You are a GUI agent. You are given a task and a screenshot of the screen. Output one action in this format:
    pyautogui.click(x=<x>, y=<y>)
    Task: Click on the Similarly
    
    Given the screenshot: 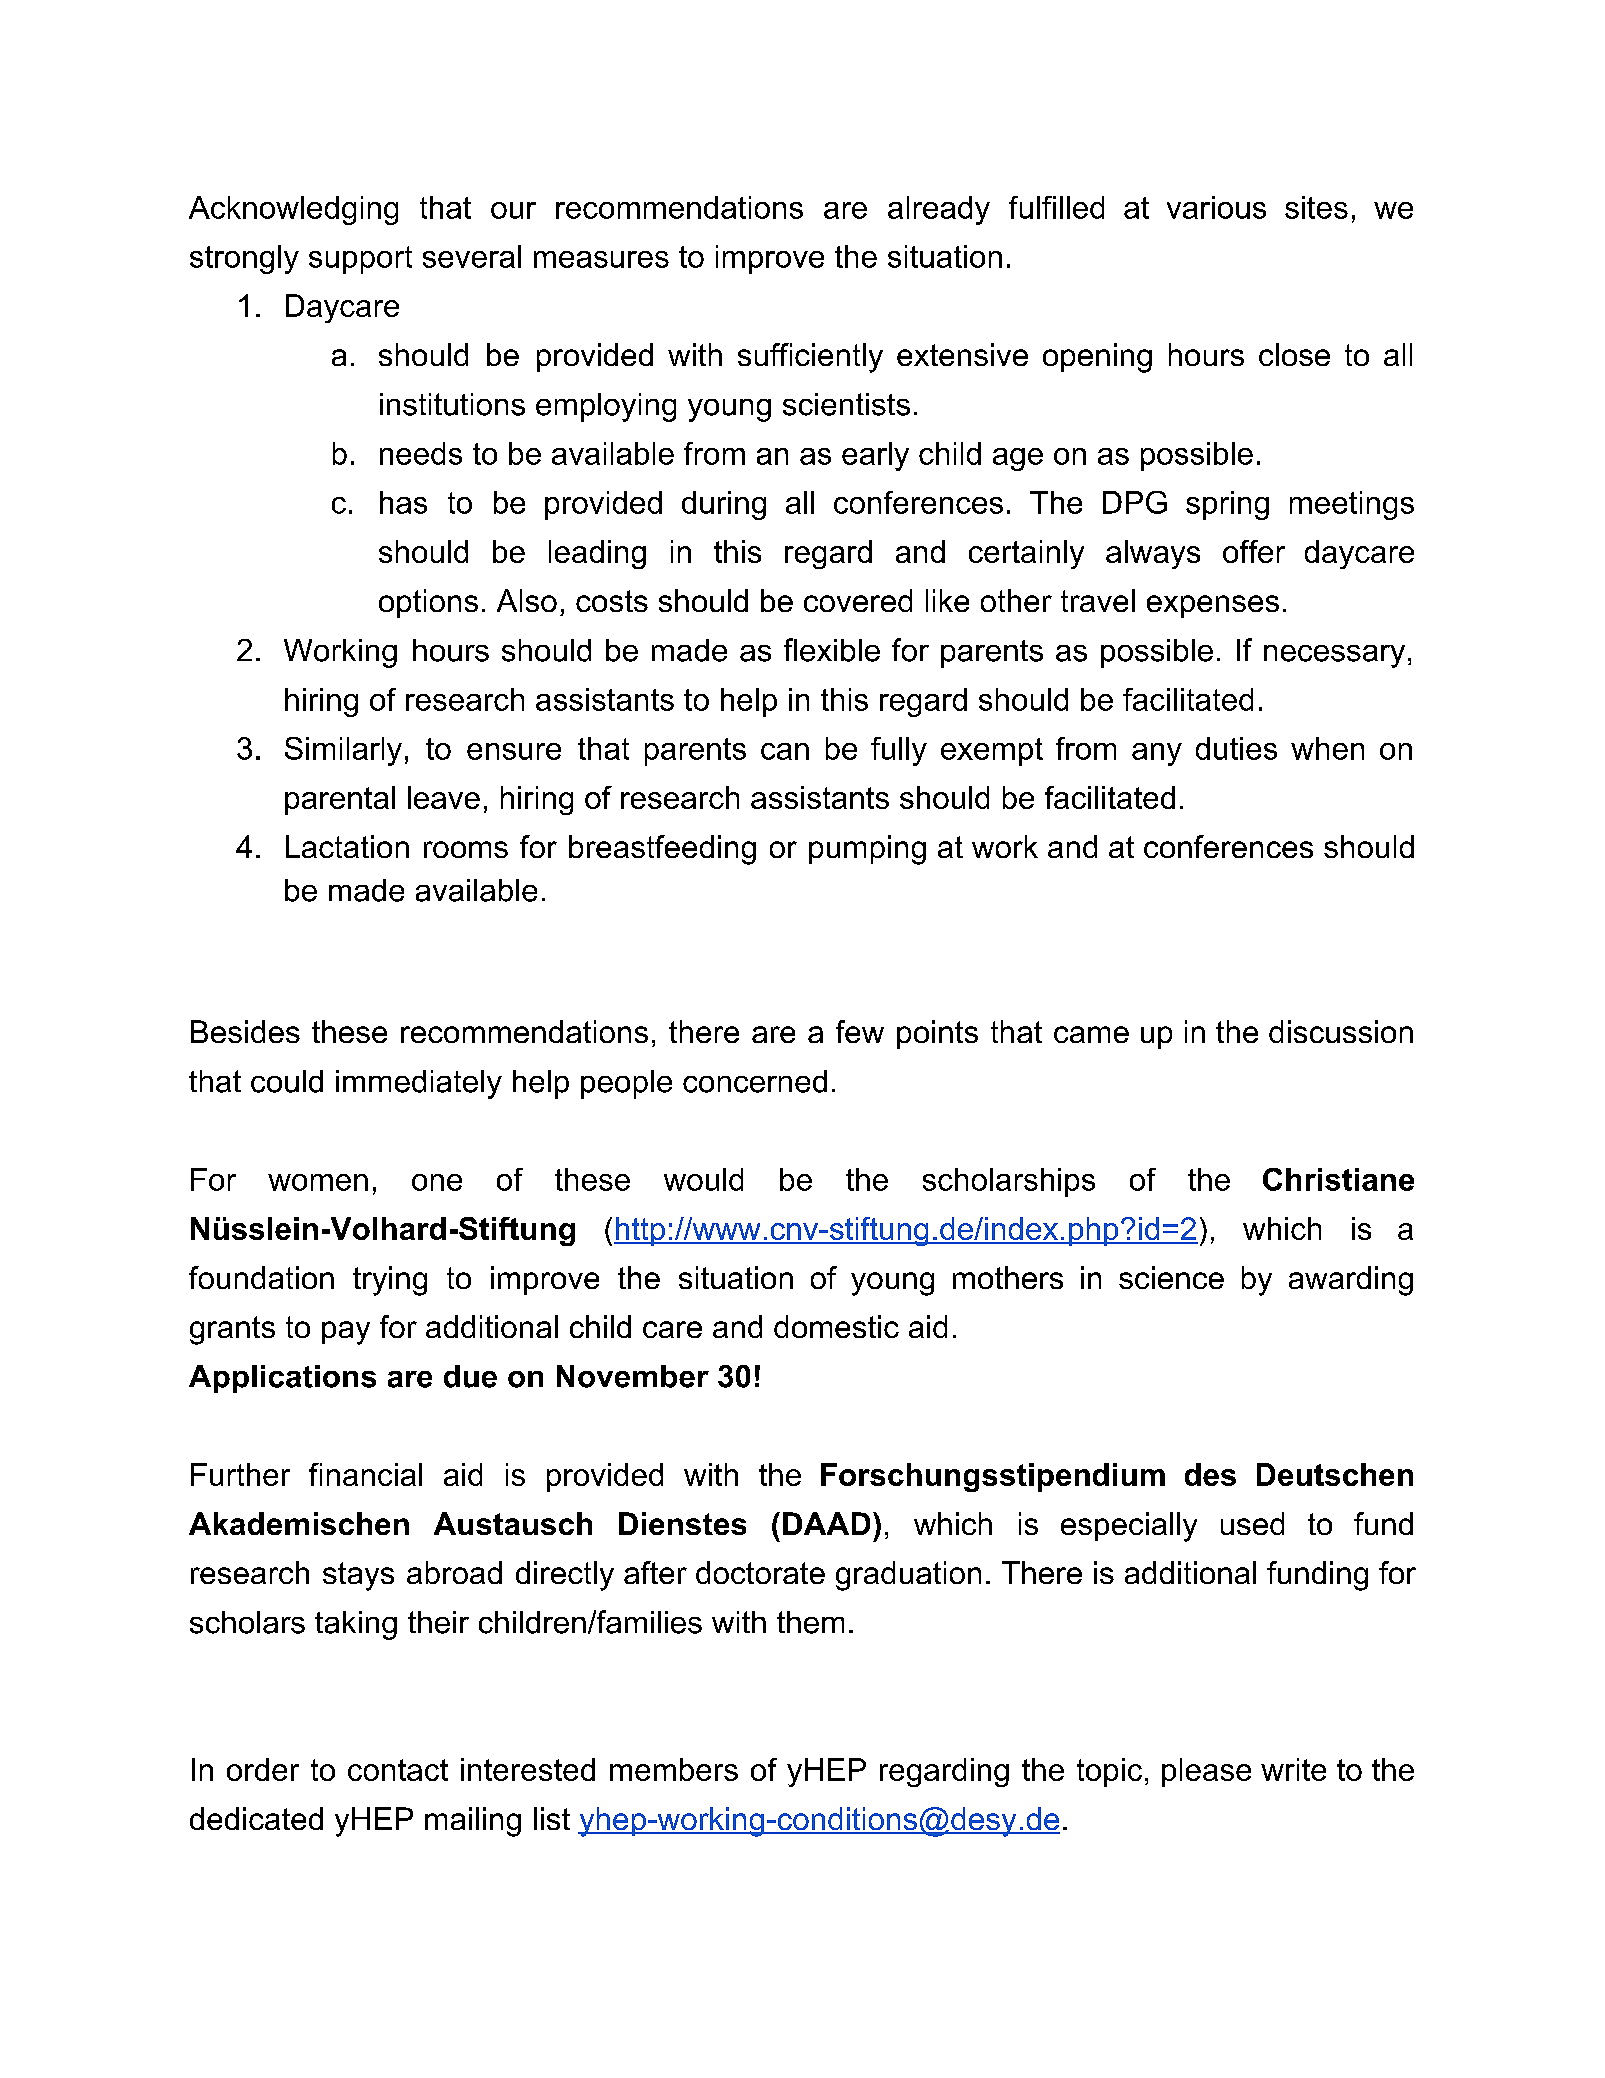 What is the action you would take?
    pyautogui.click(x=343, y=751)
